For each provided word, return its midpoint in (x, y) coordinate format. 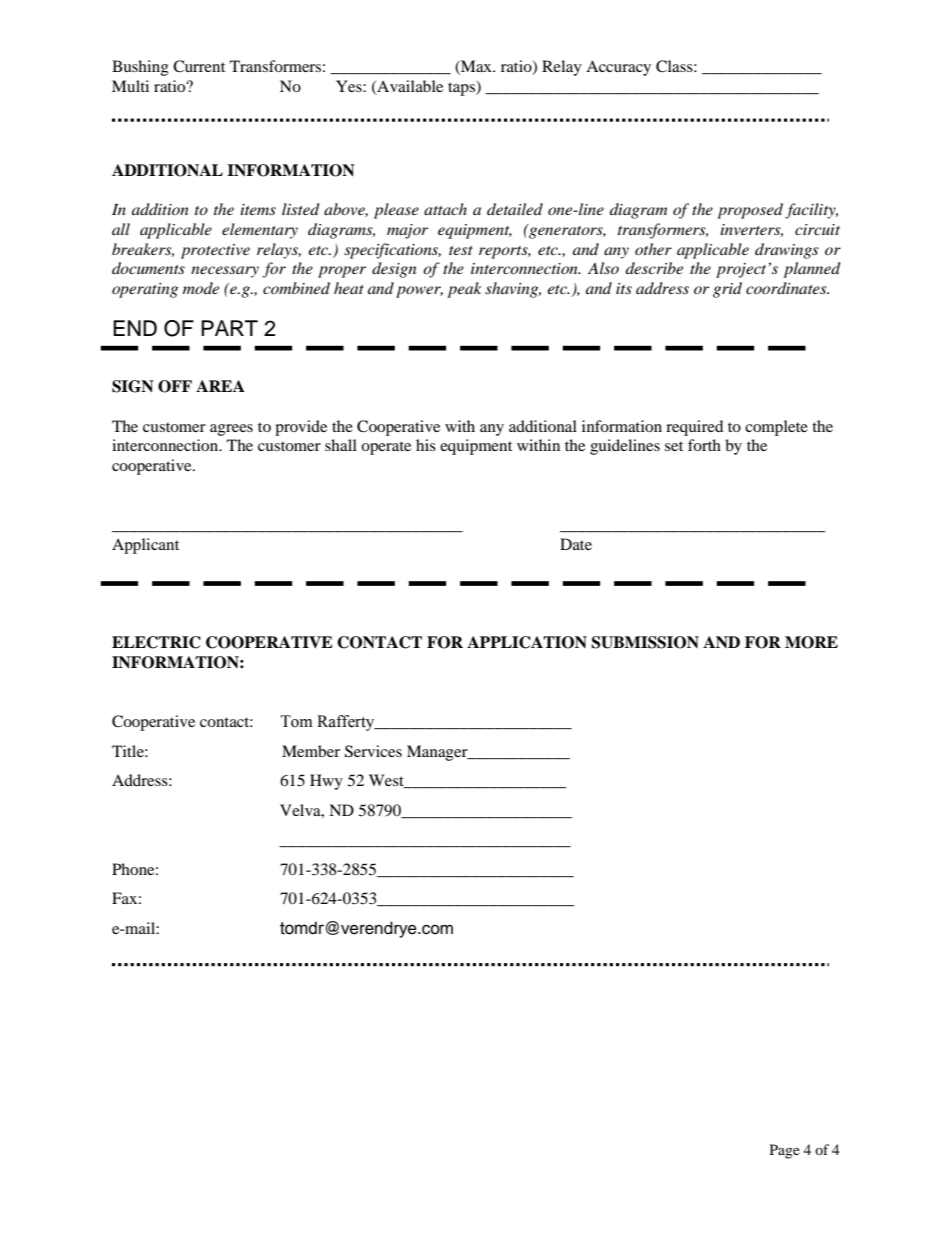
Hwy (326, 782)
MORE (811, 642)
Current (199, 66)
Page (785, 1151)
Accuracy (618, 68)
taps (462, 88)
